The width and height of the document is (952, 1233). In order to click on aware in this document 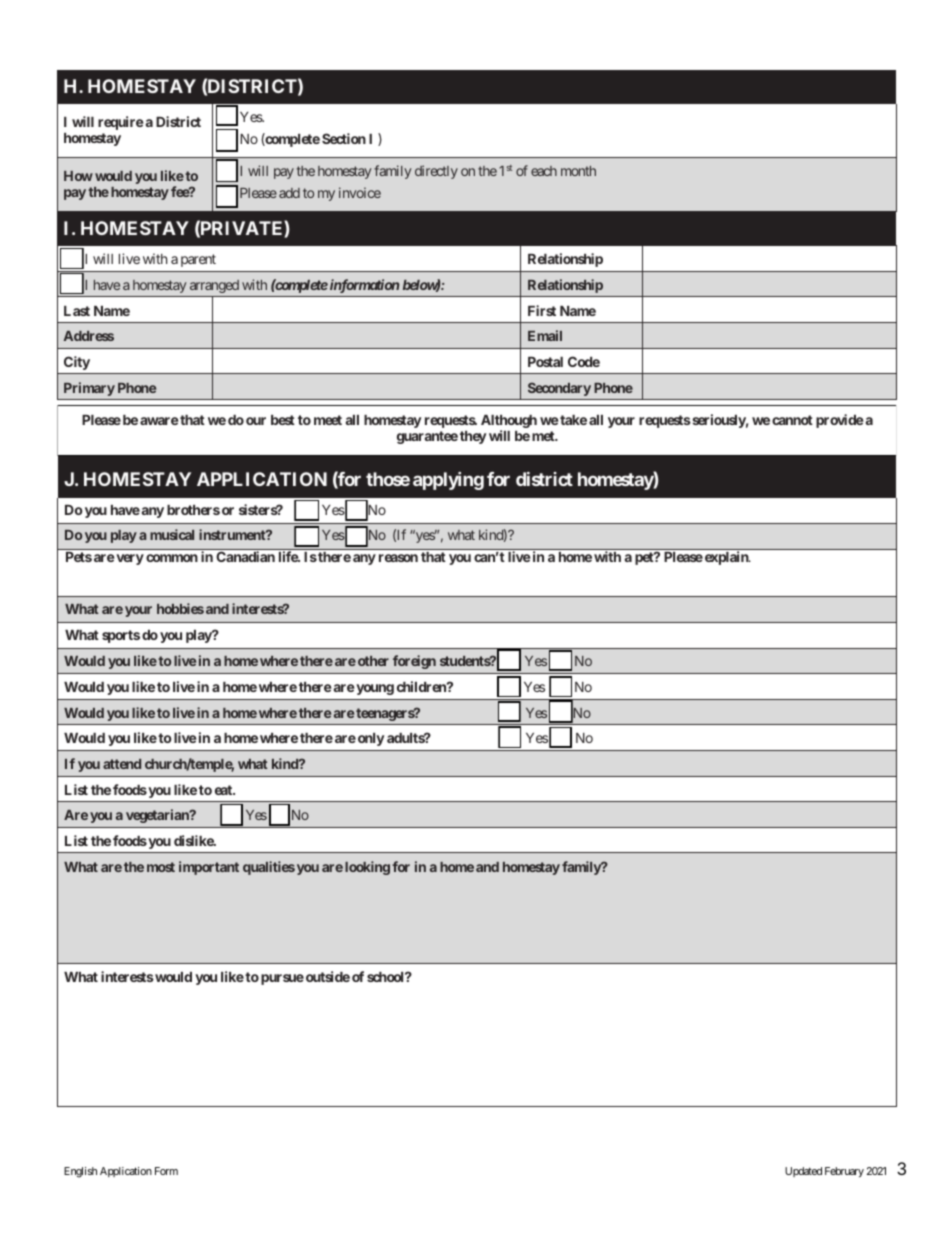, I will do `click(159, 421)`.
